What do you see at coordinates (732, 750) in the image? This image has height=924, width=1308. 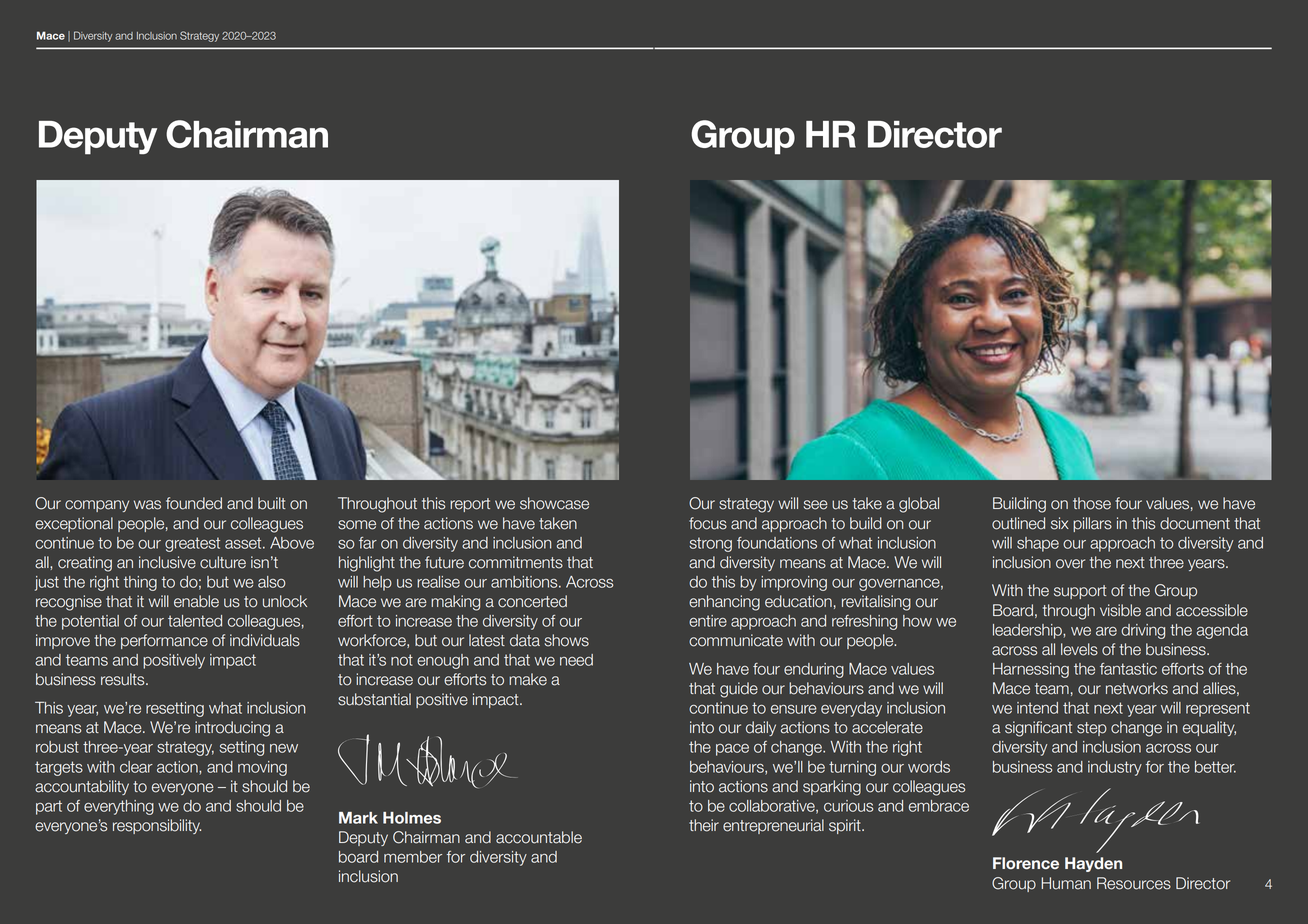 I see `pace` at bounding box center [732, 750].
